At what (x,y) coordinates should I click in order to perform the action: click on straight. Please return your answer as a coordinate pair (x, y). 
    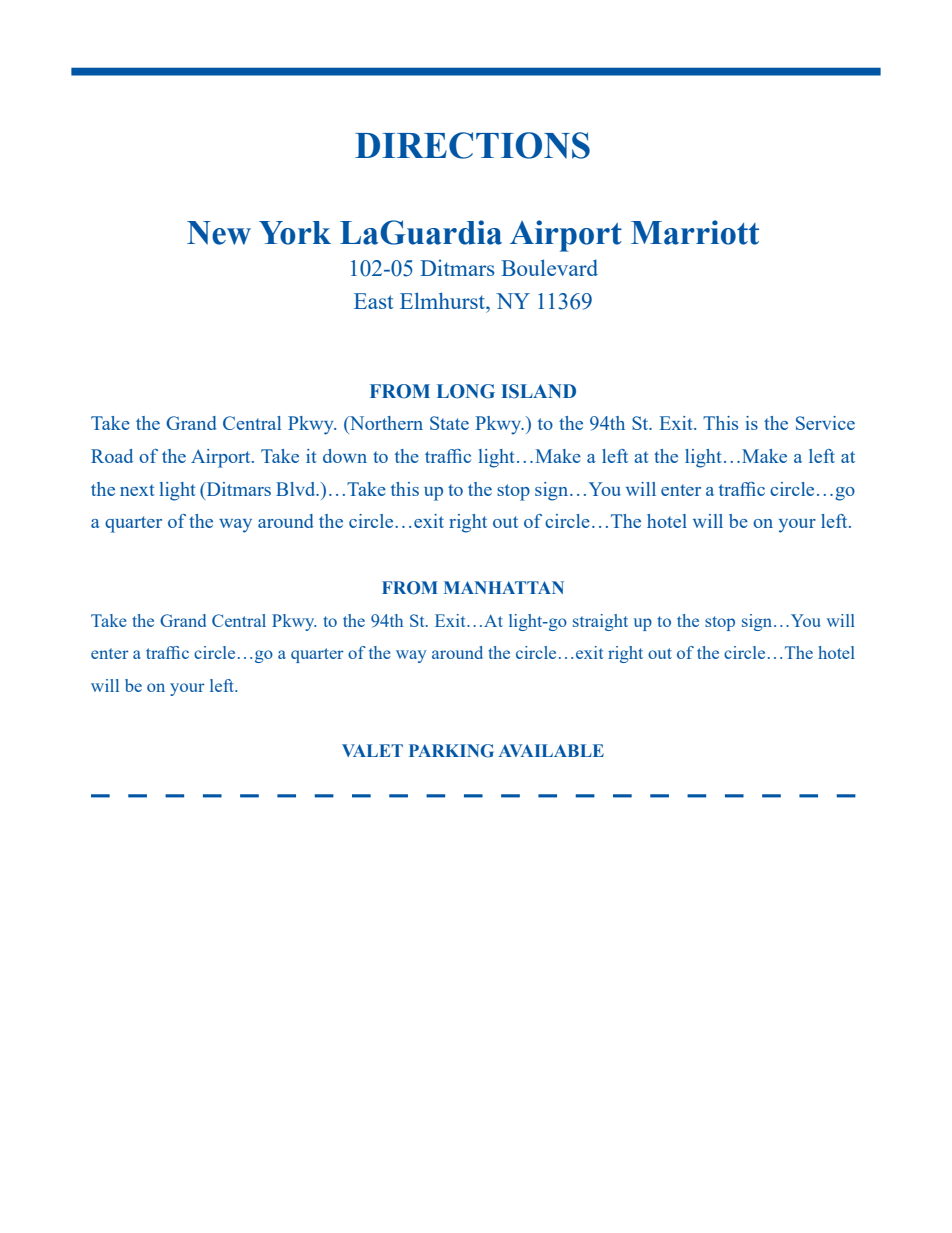
    Looking at the image, I should click on (600, 622).
